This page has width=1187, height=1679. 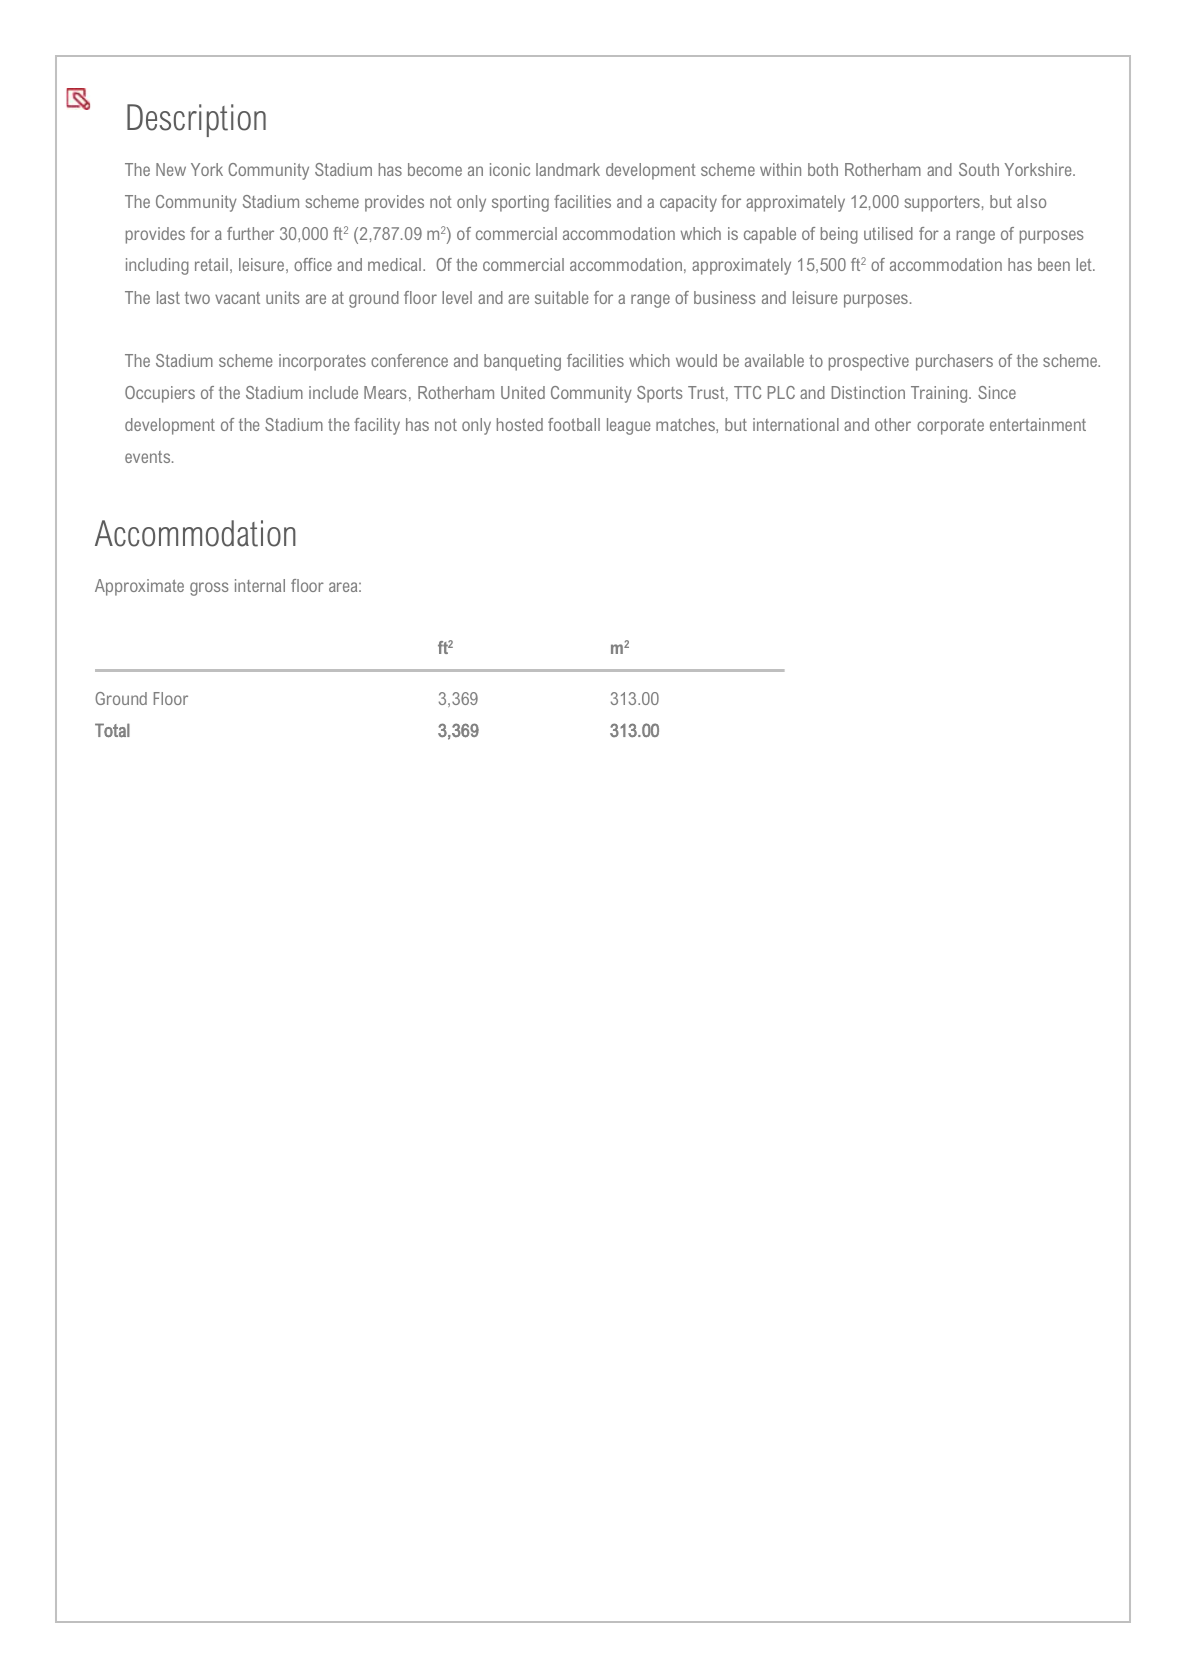 I want to click on Total, so click(x=112, y=730).
